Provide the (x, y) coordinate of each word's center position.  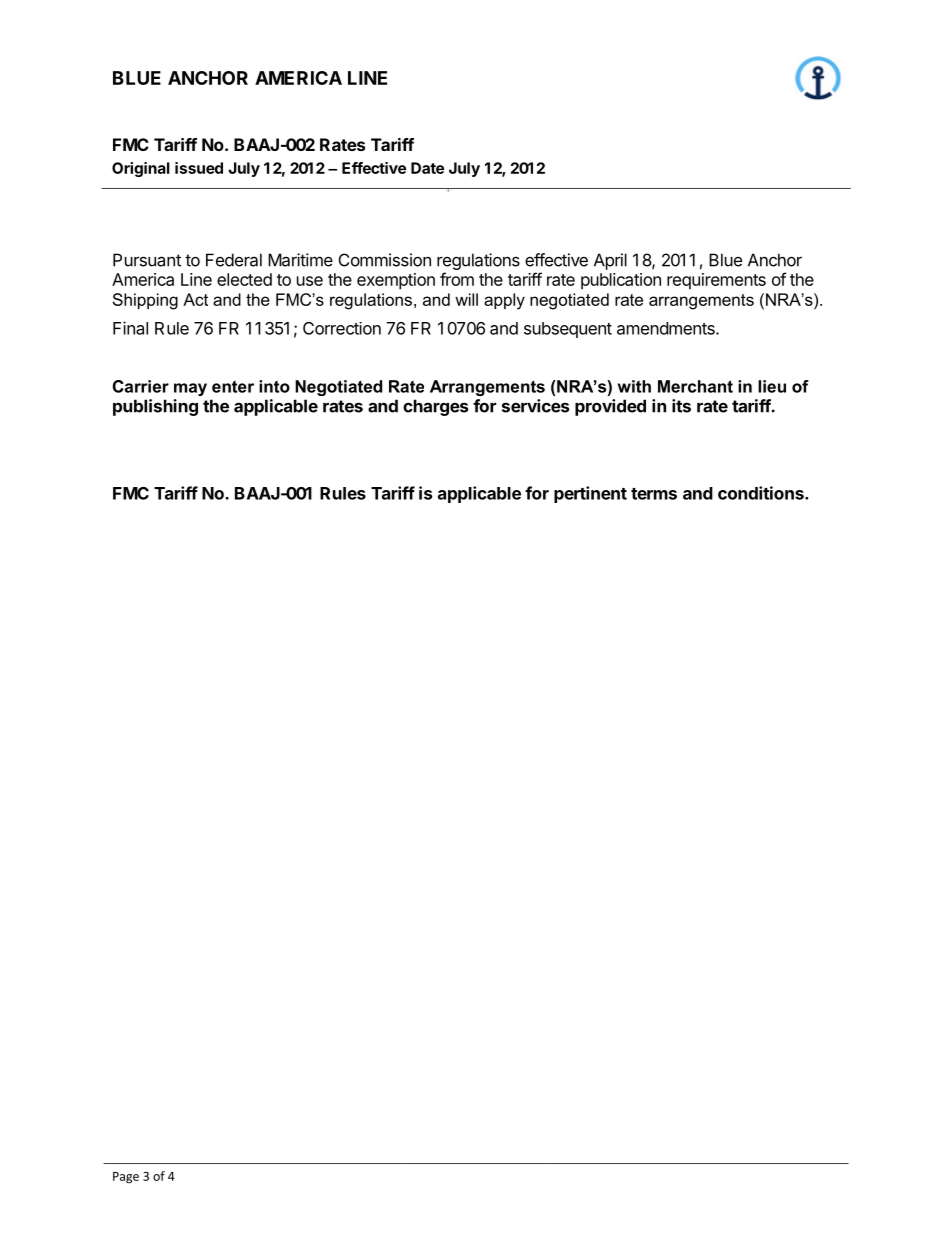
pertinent (590, 494)
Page (126, 1178)
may (190, 389)
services (535, 406)
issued (199, 168)
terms (654, 494)
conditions (762, 493)
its (681, 406)
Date (427, 168)
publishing (155, 407)
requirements (716, 281)
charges (435, 407)
